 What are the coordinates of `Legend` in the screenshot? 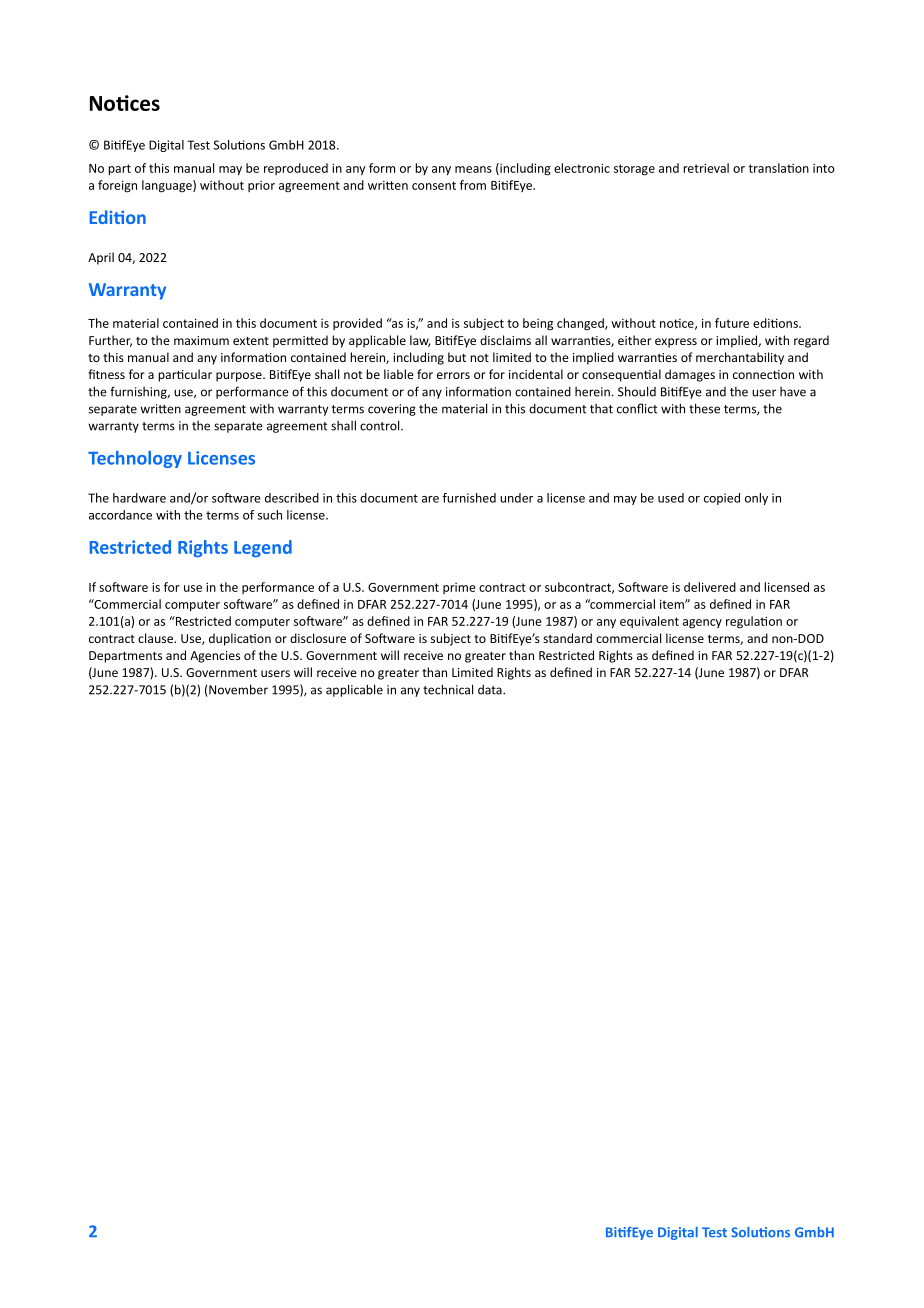 It's located at (263, 548).
